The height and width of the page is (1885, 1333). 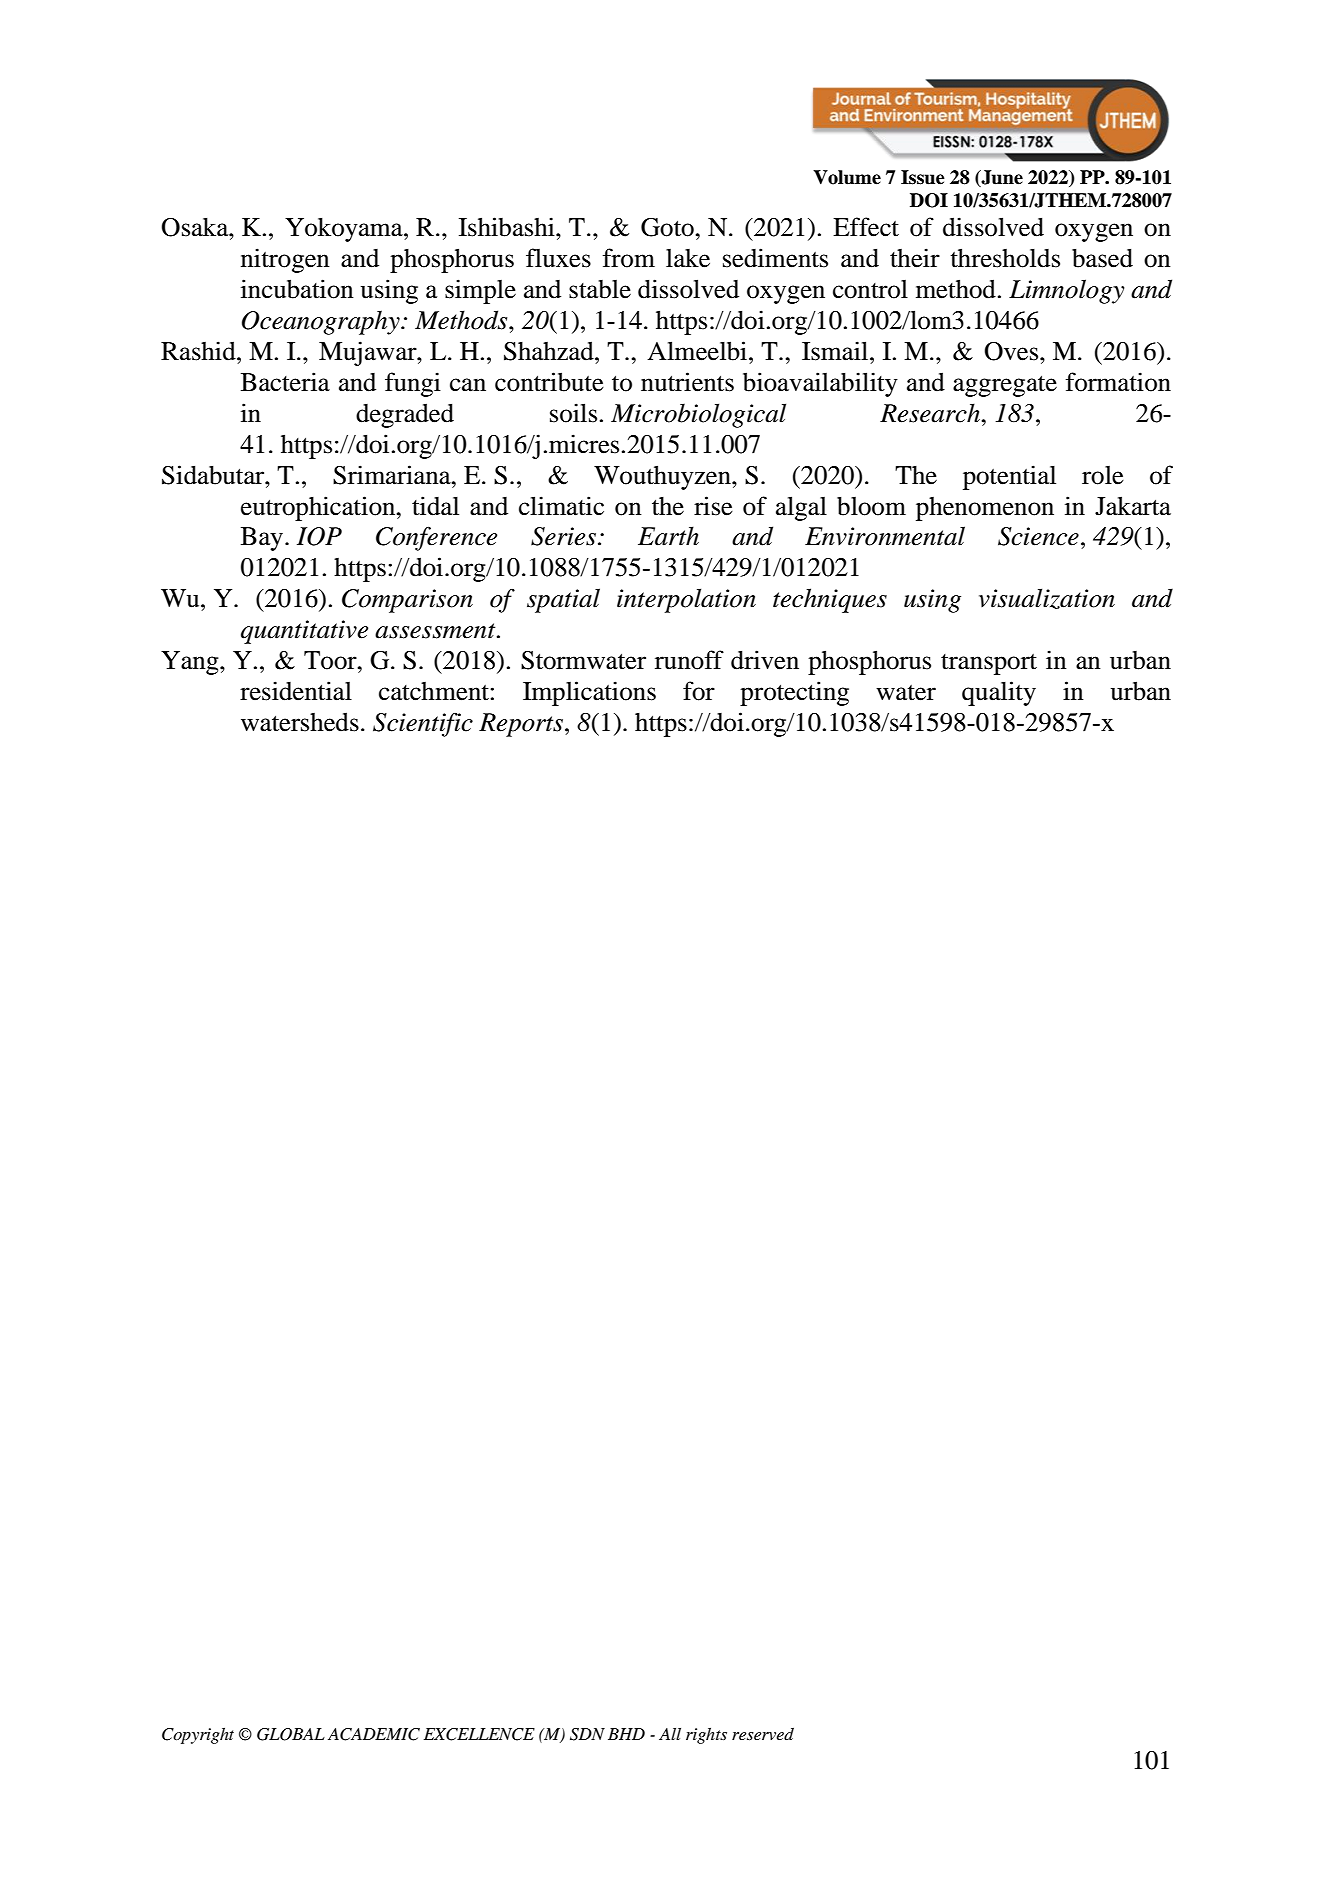 What do you see at coordinates (1005, 258) in the page?
I see `thresholds` at bounding box center [1005, 258].
